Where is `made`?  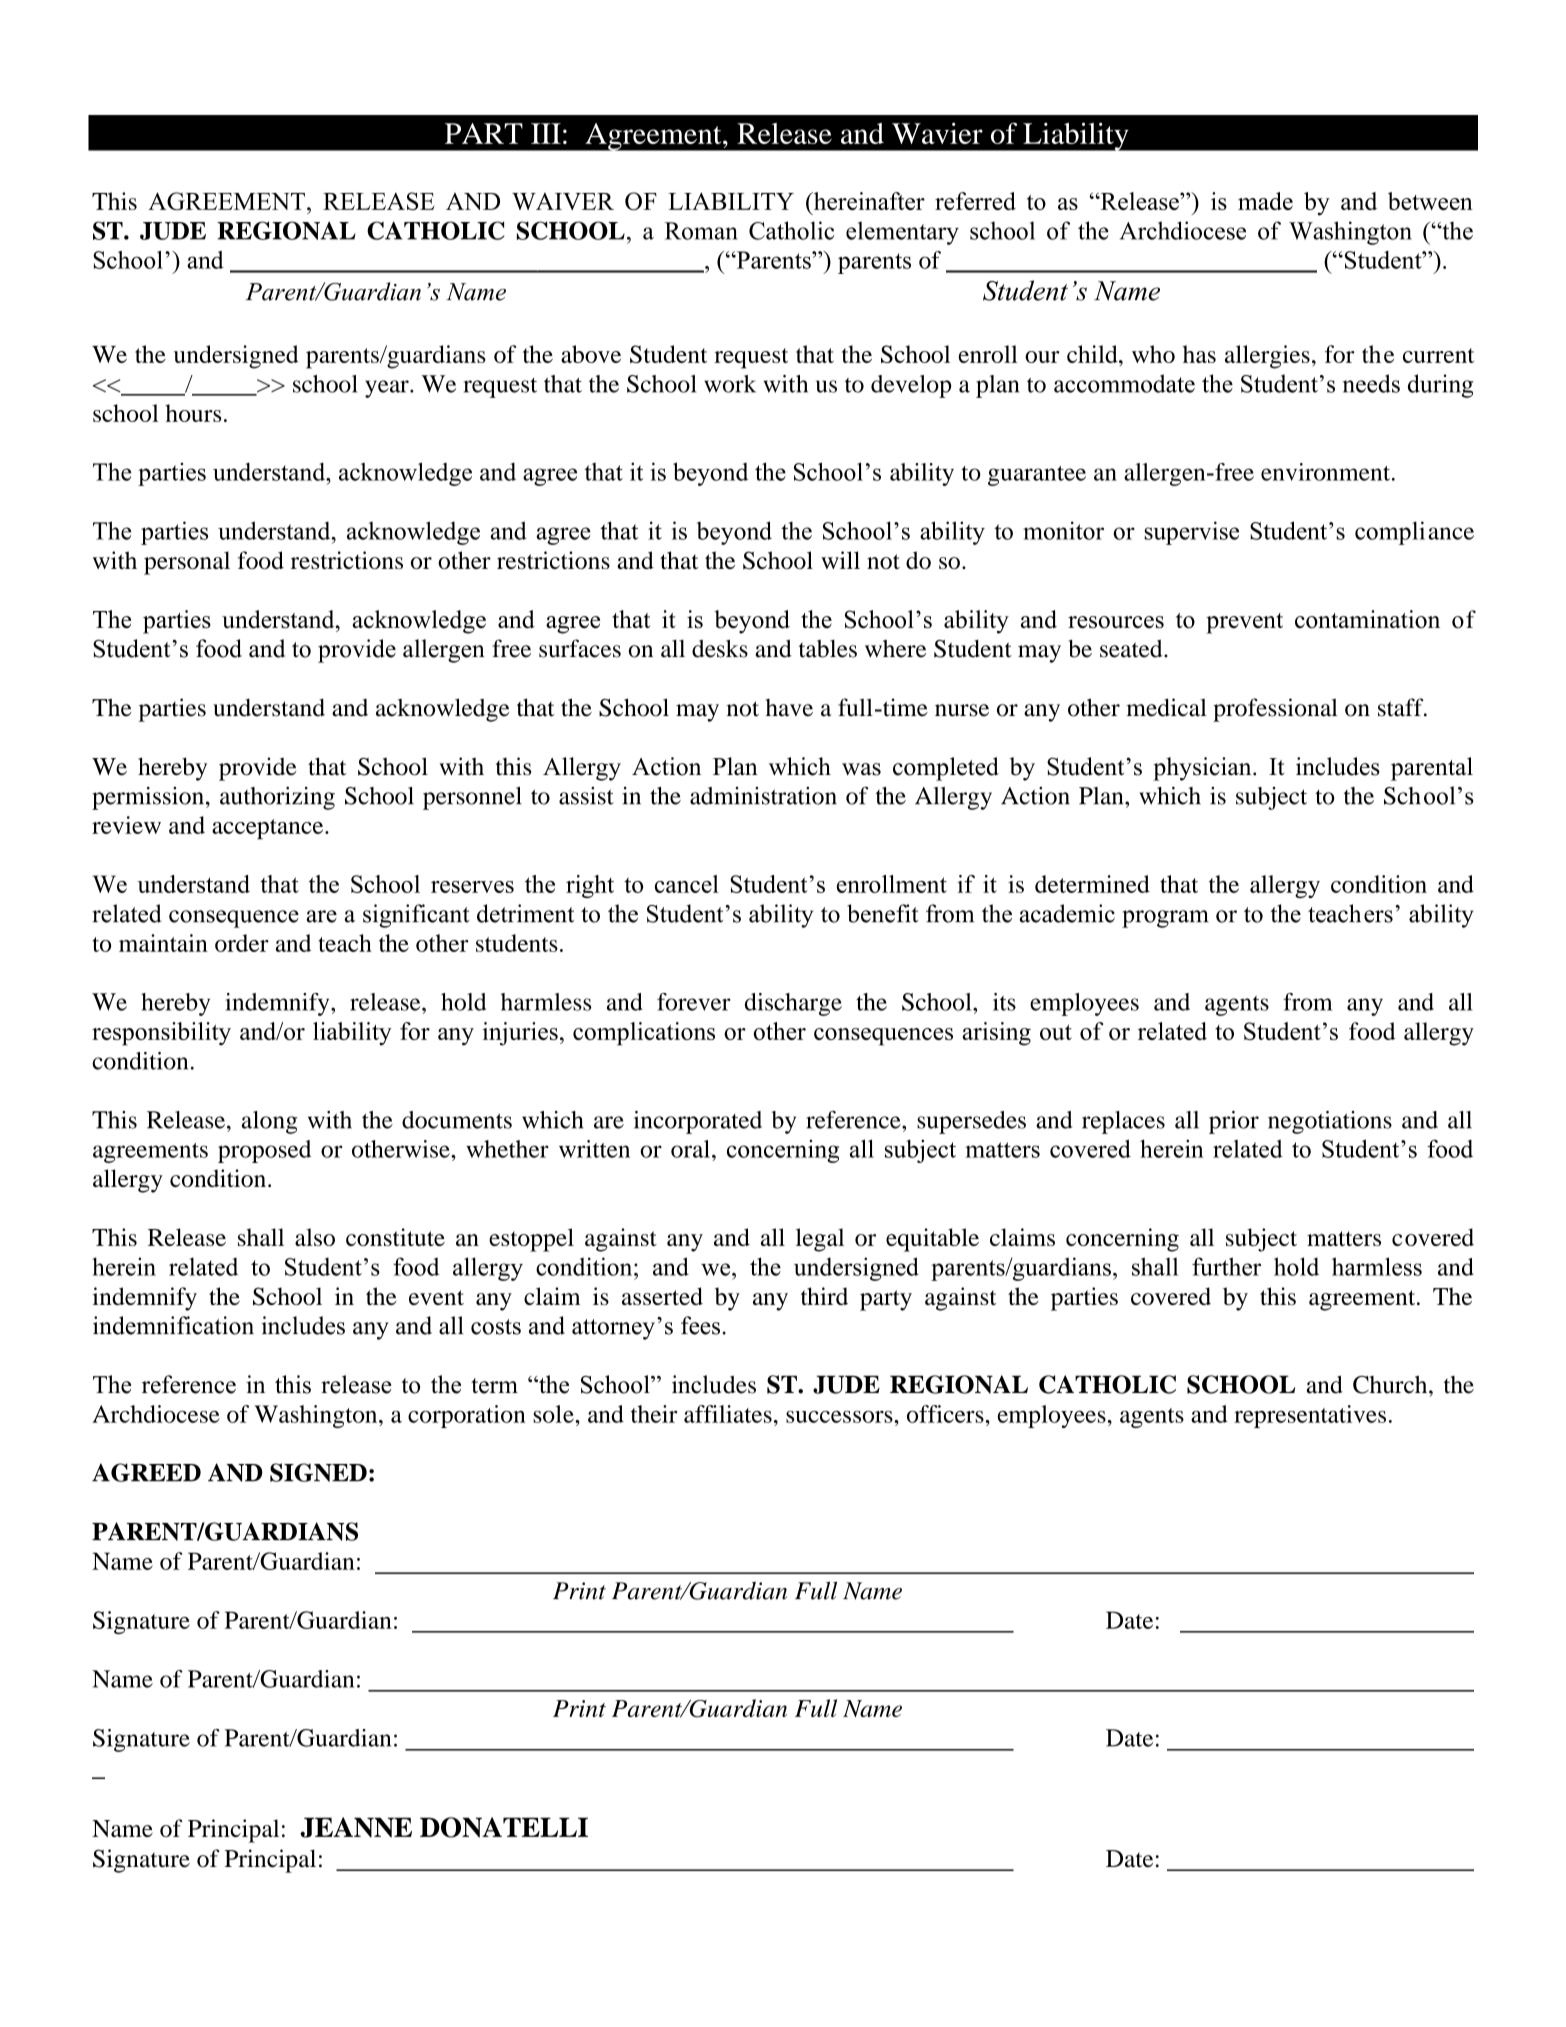
made is located at coordinates (1265, 201).
